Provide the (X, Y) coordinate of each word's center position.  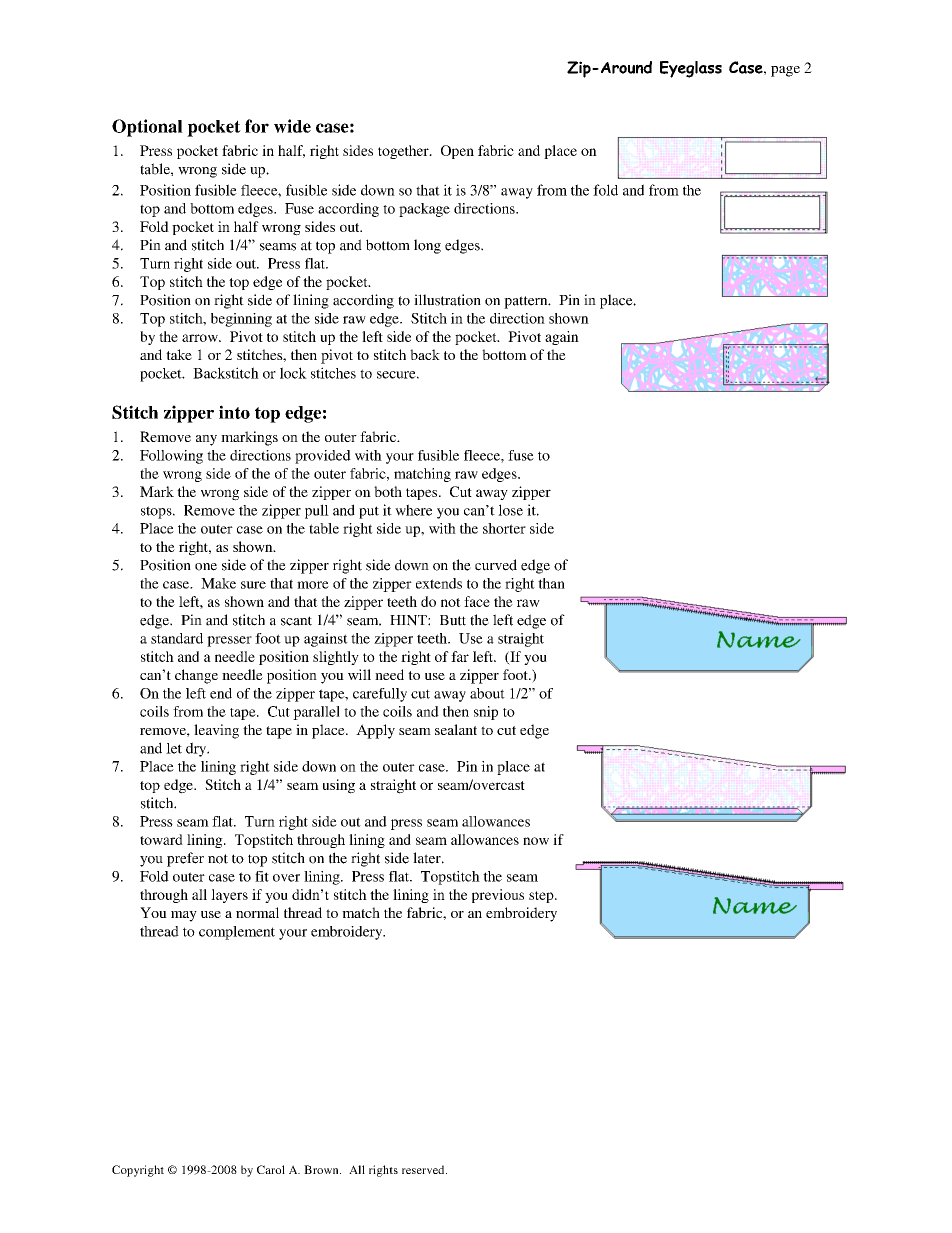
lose (510, 510)
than (551, 583)
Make (218, 583)
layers (229, 896)
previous (498, 896)
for (257, 126)
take (179, 354)
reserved (424, 1169)
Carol (271, 1169)
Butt (453, 620)
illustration (447, 300)
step (542, 897)
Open (457, 152)
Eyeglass (691, 69)
